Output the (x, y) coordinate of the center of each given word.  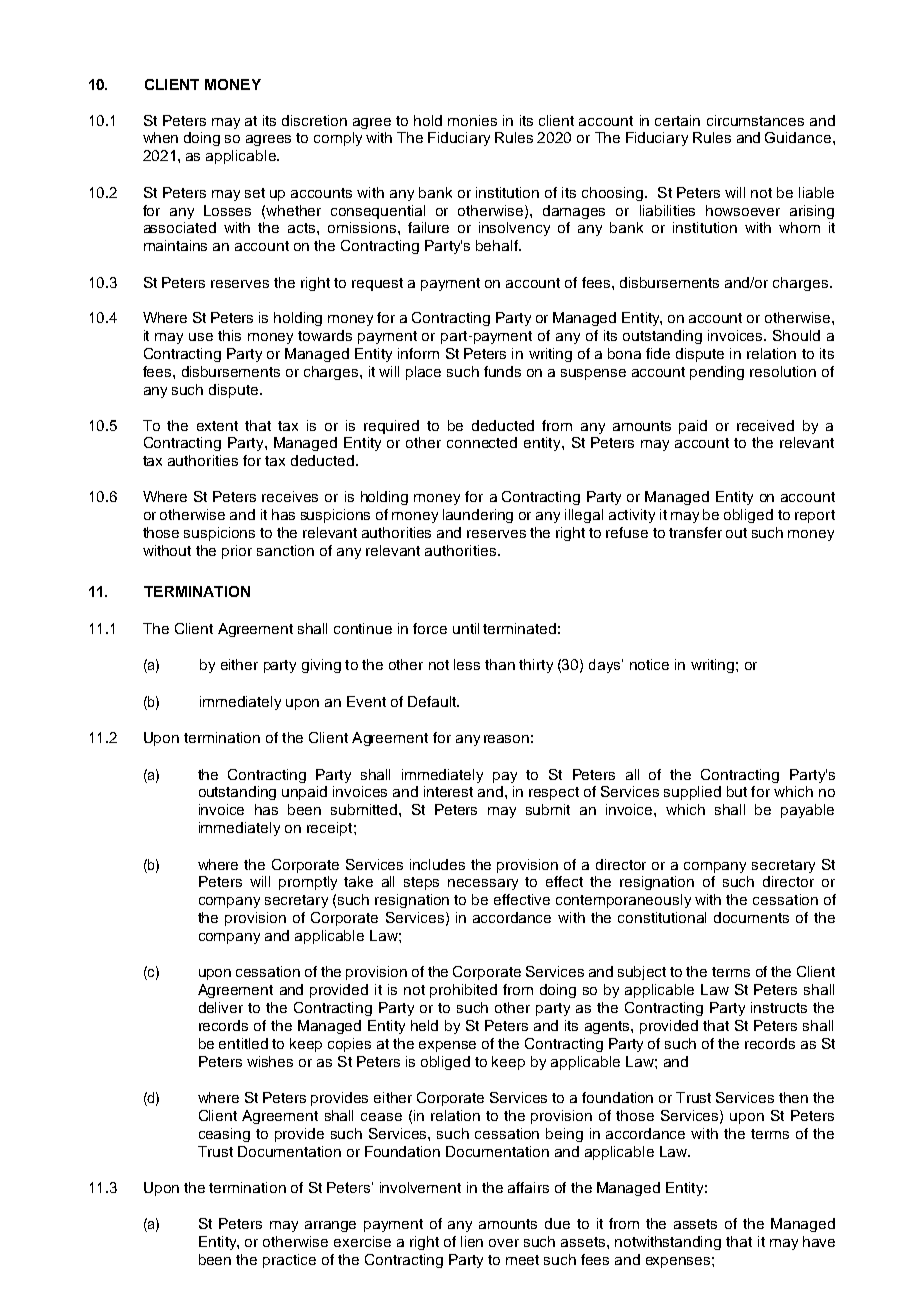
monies (472, 120)
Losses (227, 210)
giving (321, 666)
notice (649, 664)
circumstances (755, 120)
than (500, 664)
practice (289, 1261)
